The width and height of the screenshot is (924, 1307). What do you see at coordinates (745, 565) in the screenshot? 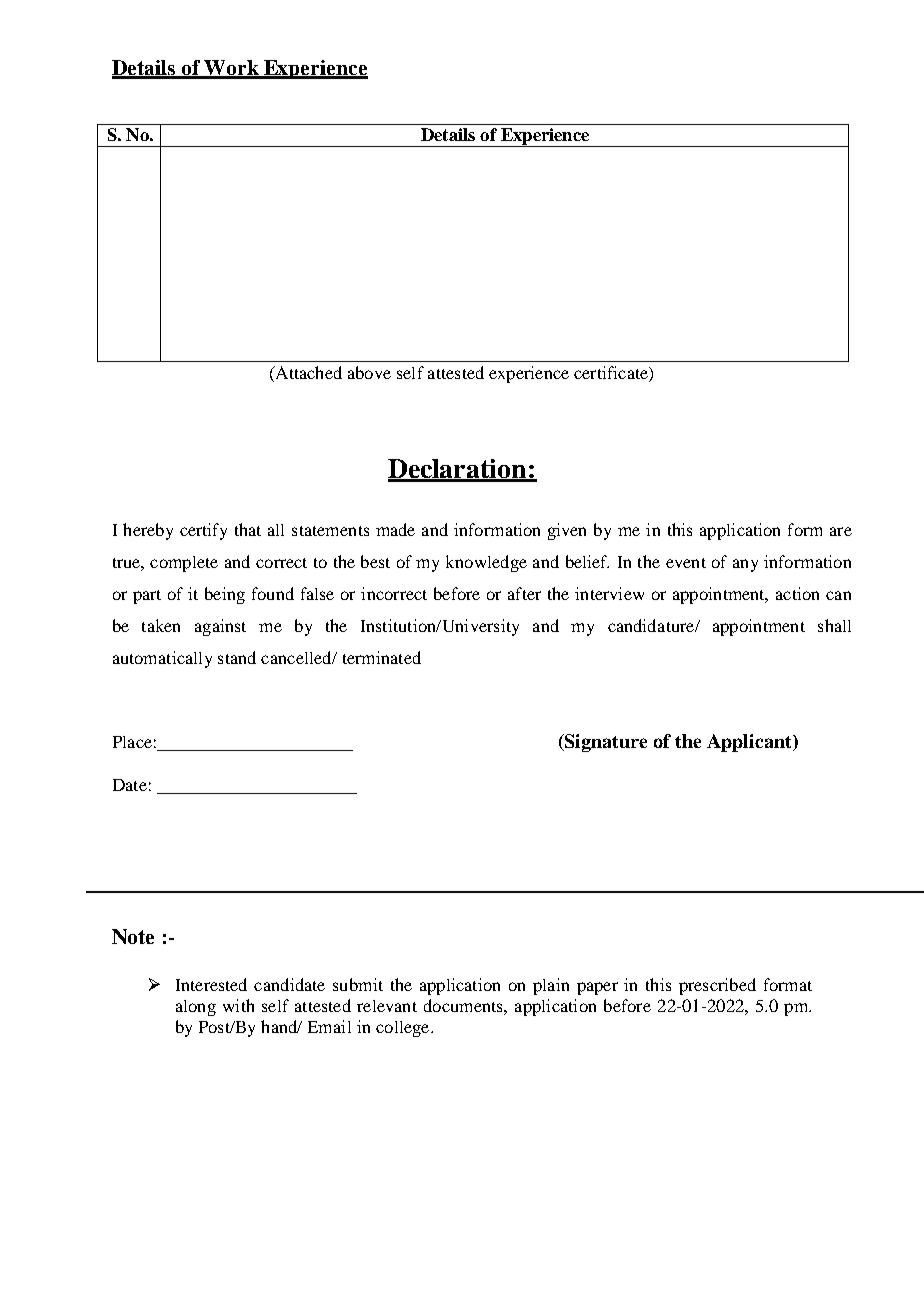
I see `any` at bounding box center [745, 565].
